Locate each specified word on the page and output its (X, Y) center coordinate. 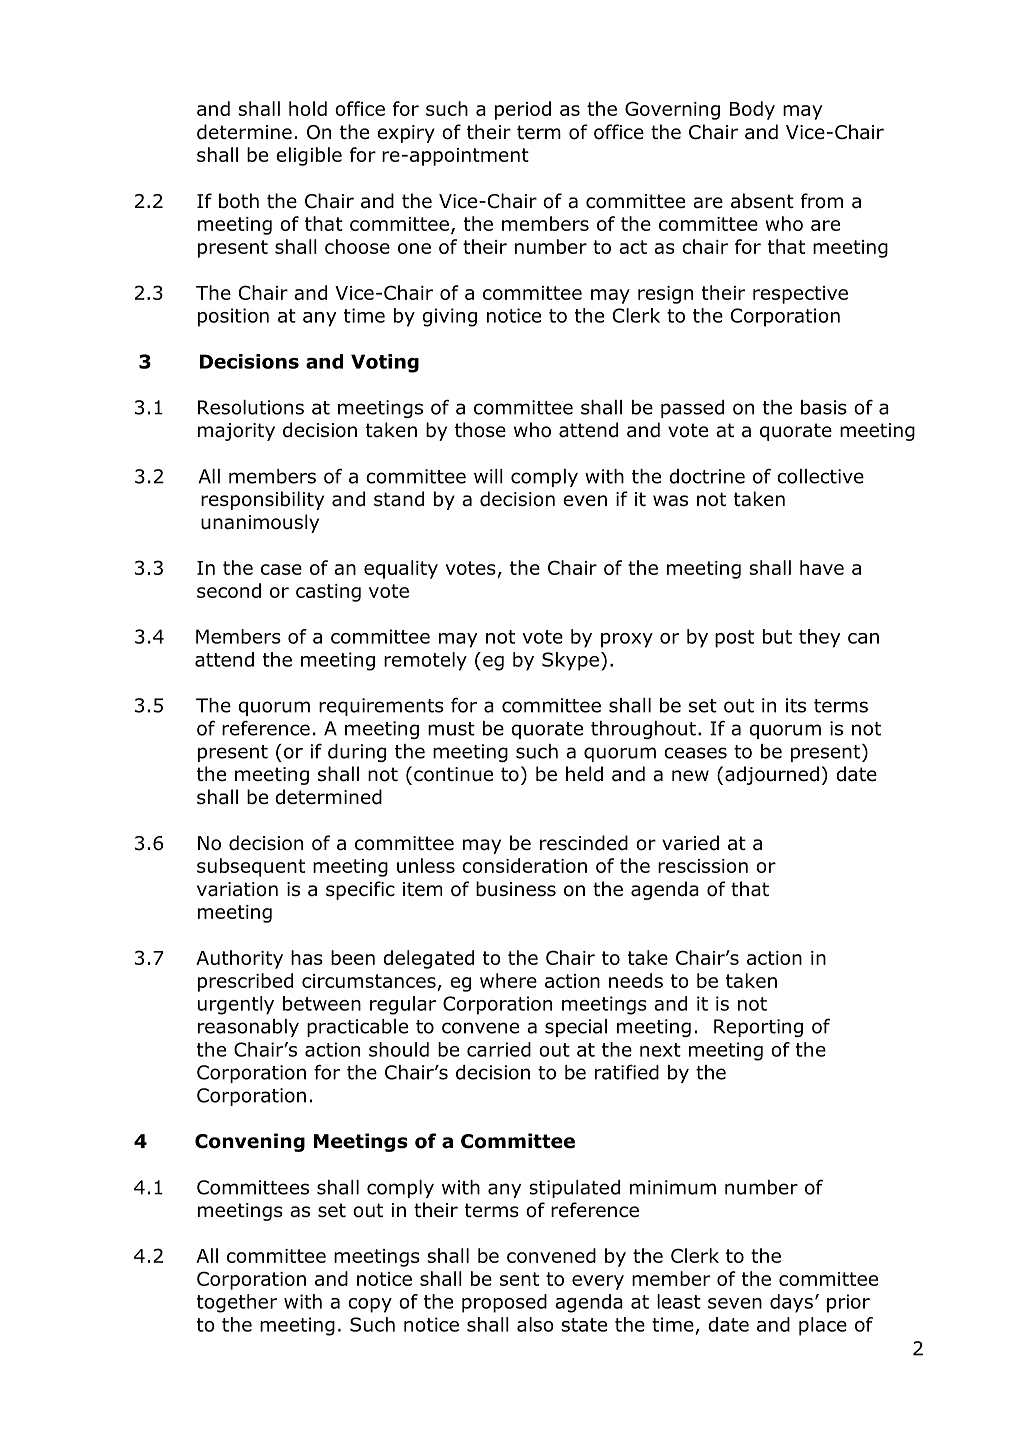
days (791, 1303)
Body (752, 110)
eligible (309, 156)
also (535, 1324)
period (523, 110)
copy (370, 1305)
